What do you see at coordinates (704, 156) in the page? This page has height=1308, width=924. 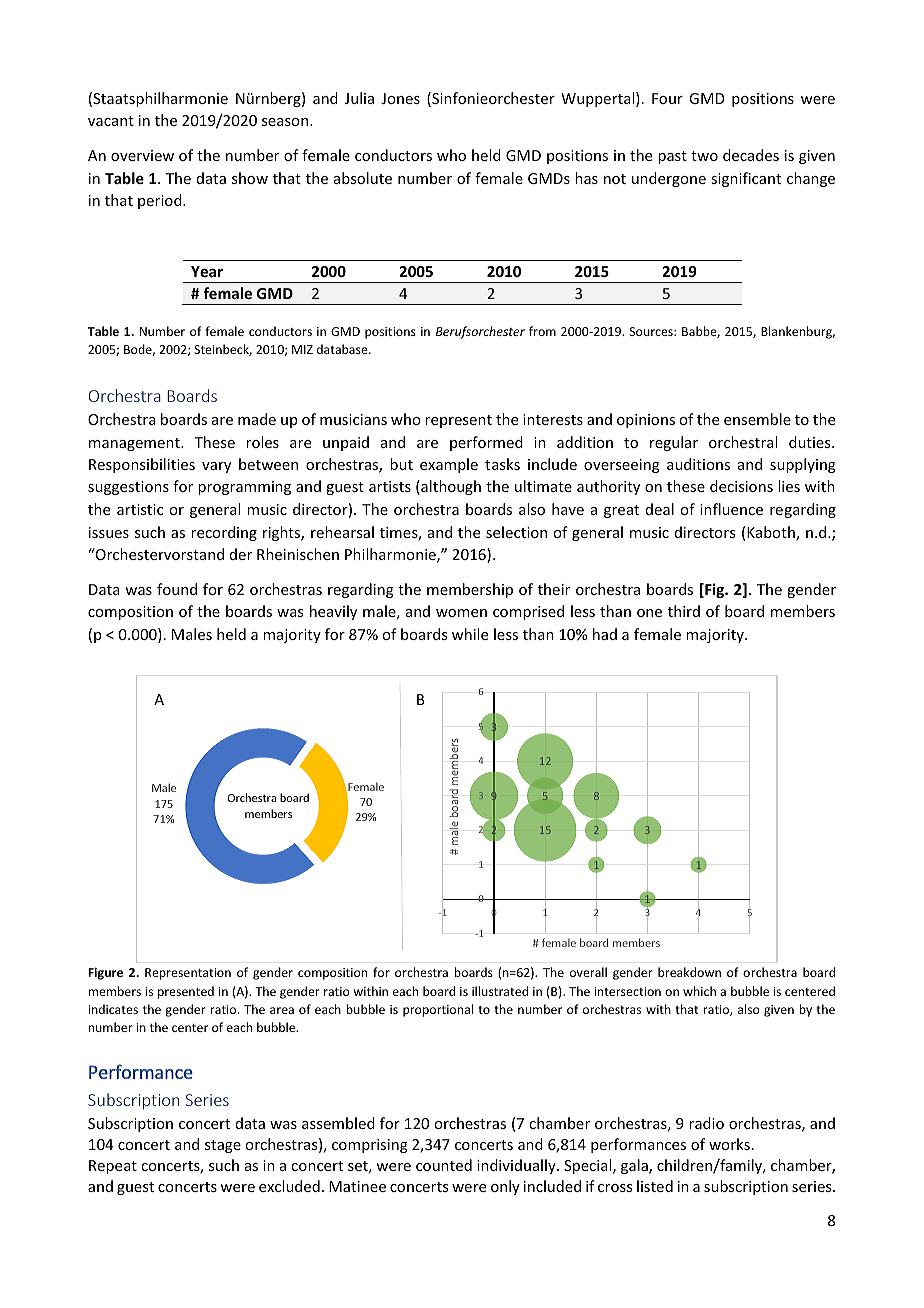 I see `two` at bounding box center [704, 156].
